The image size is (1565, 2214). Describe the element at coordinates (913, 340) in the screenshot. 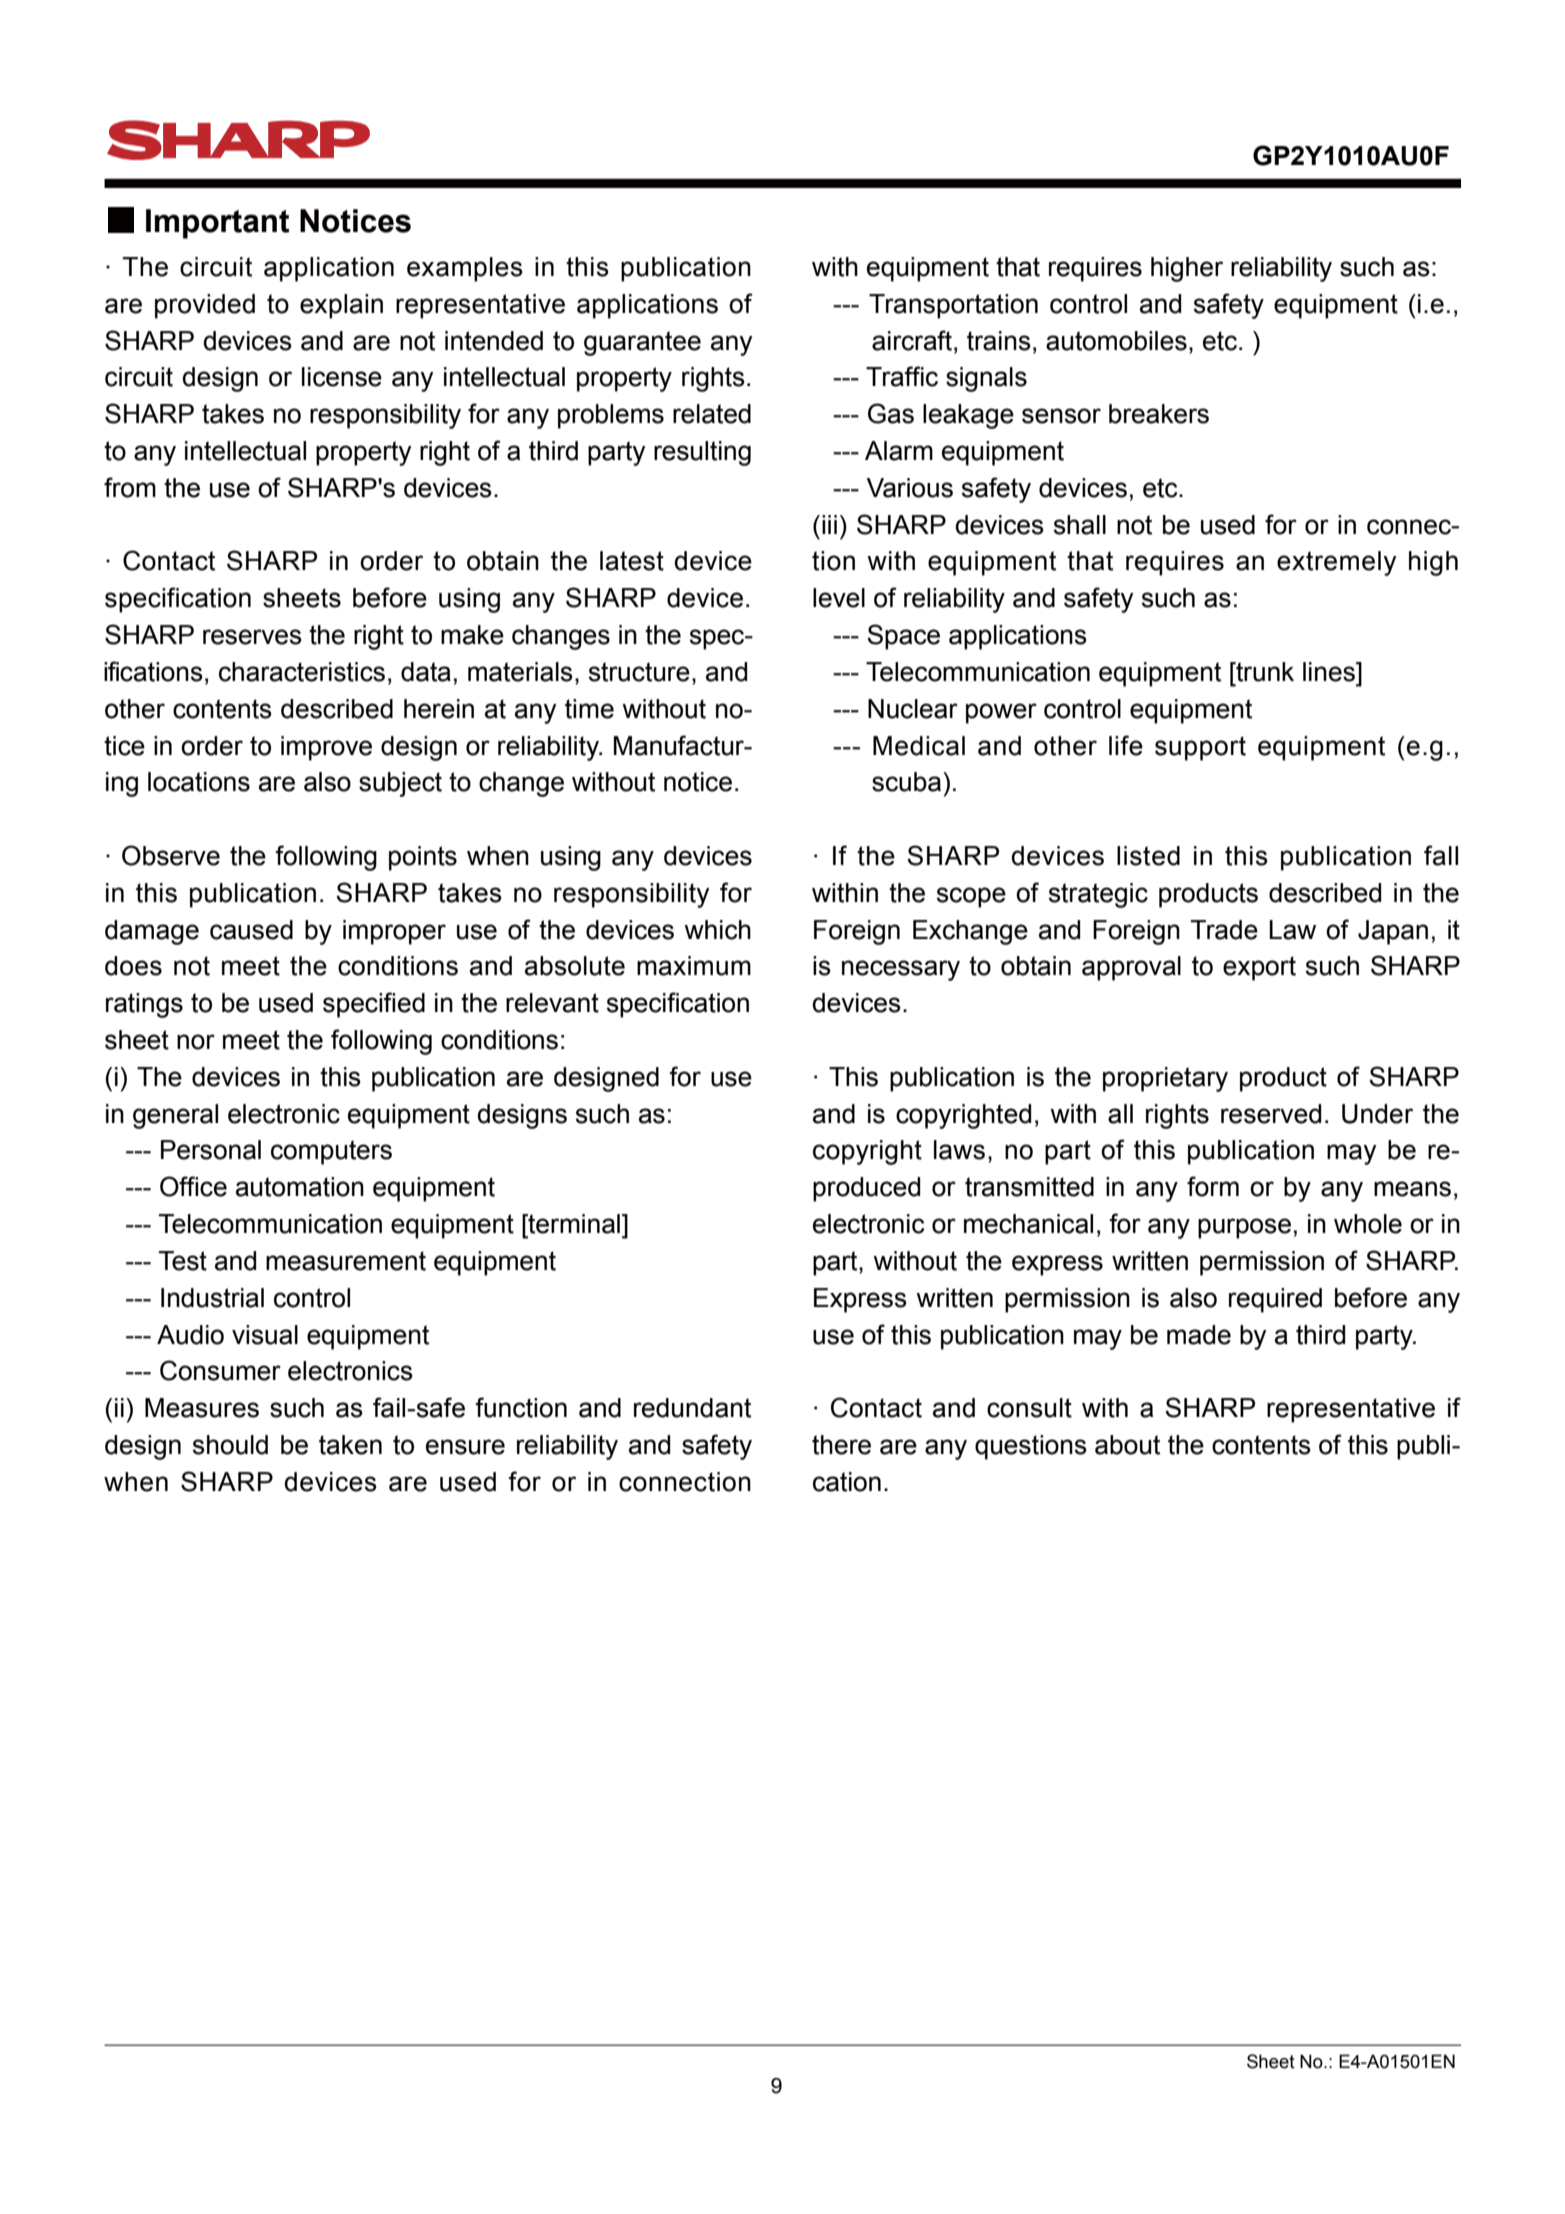

I see `aircraft` at that location.
